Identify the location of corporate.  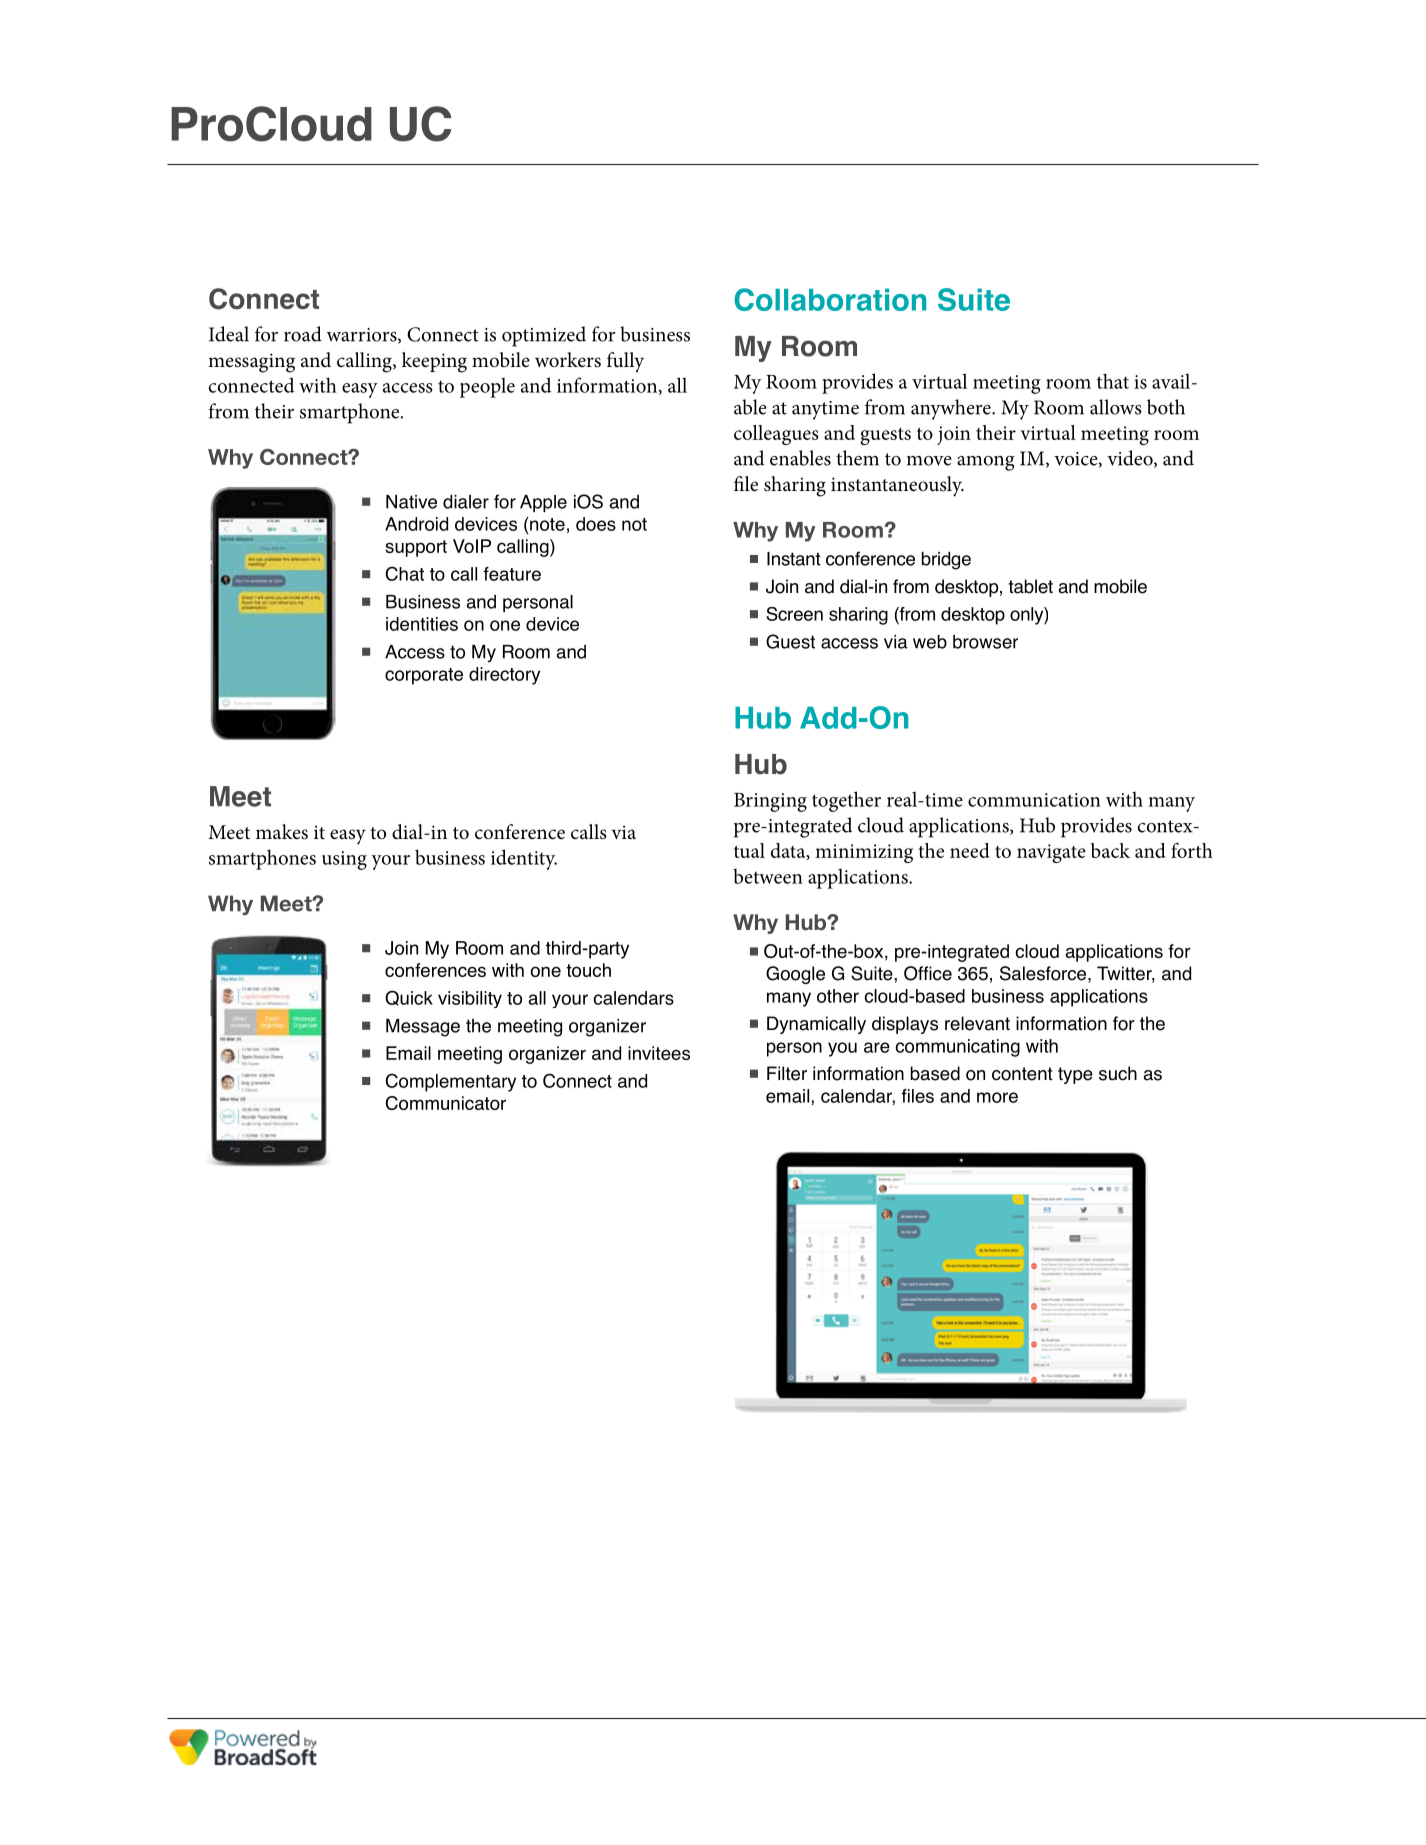
(424, 676).
